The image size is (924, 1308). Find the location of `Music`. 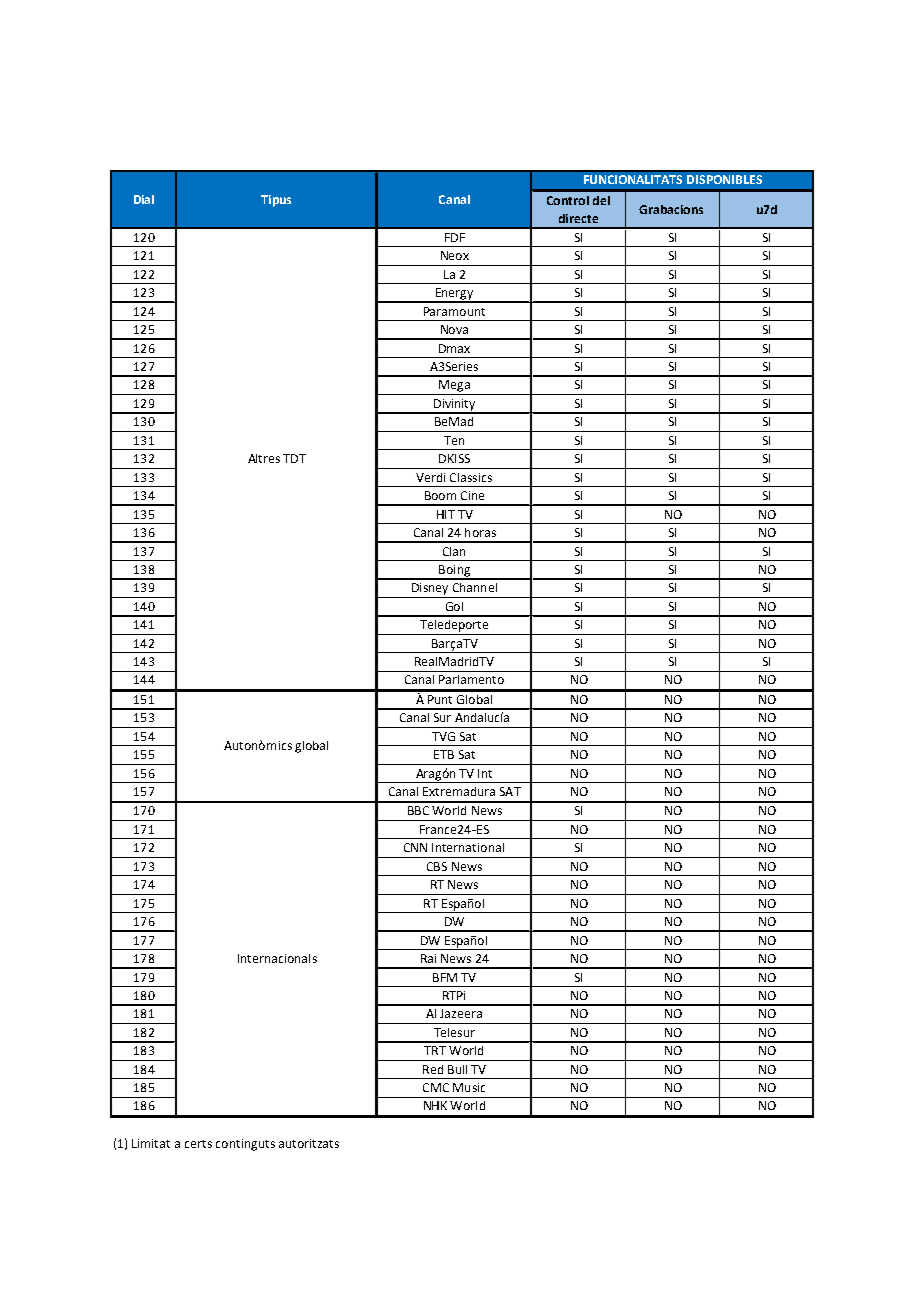

Music is located at coordinates (469, 1087).
